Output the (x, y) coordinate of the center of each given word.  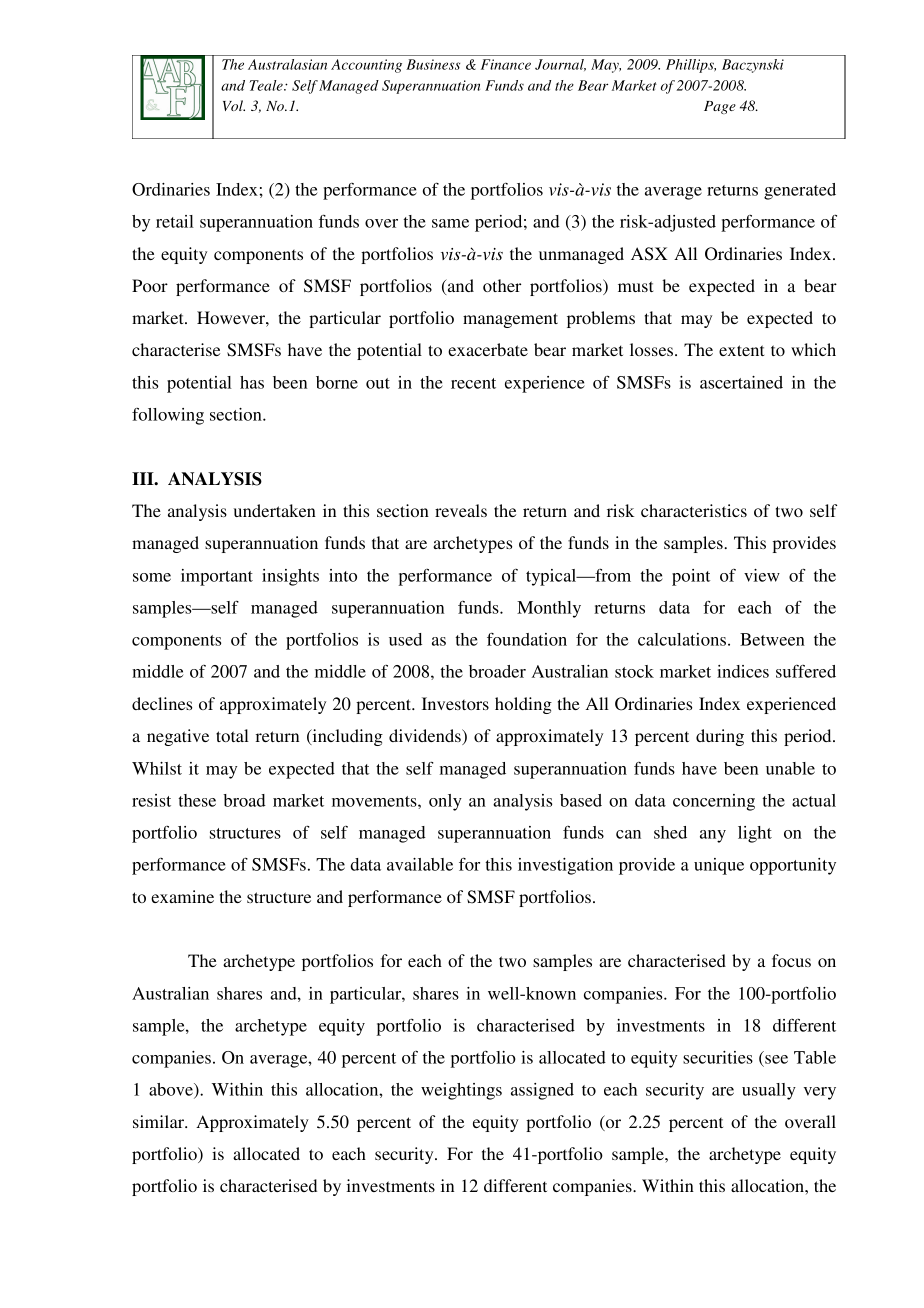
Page (720, 107)
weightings (461, 1091)
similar (159, 1121)
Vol (234, 105)
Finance (506, 64)
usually (769, 1091)
